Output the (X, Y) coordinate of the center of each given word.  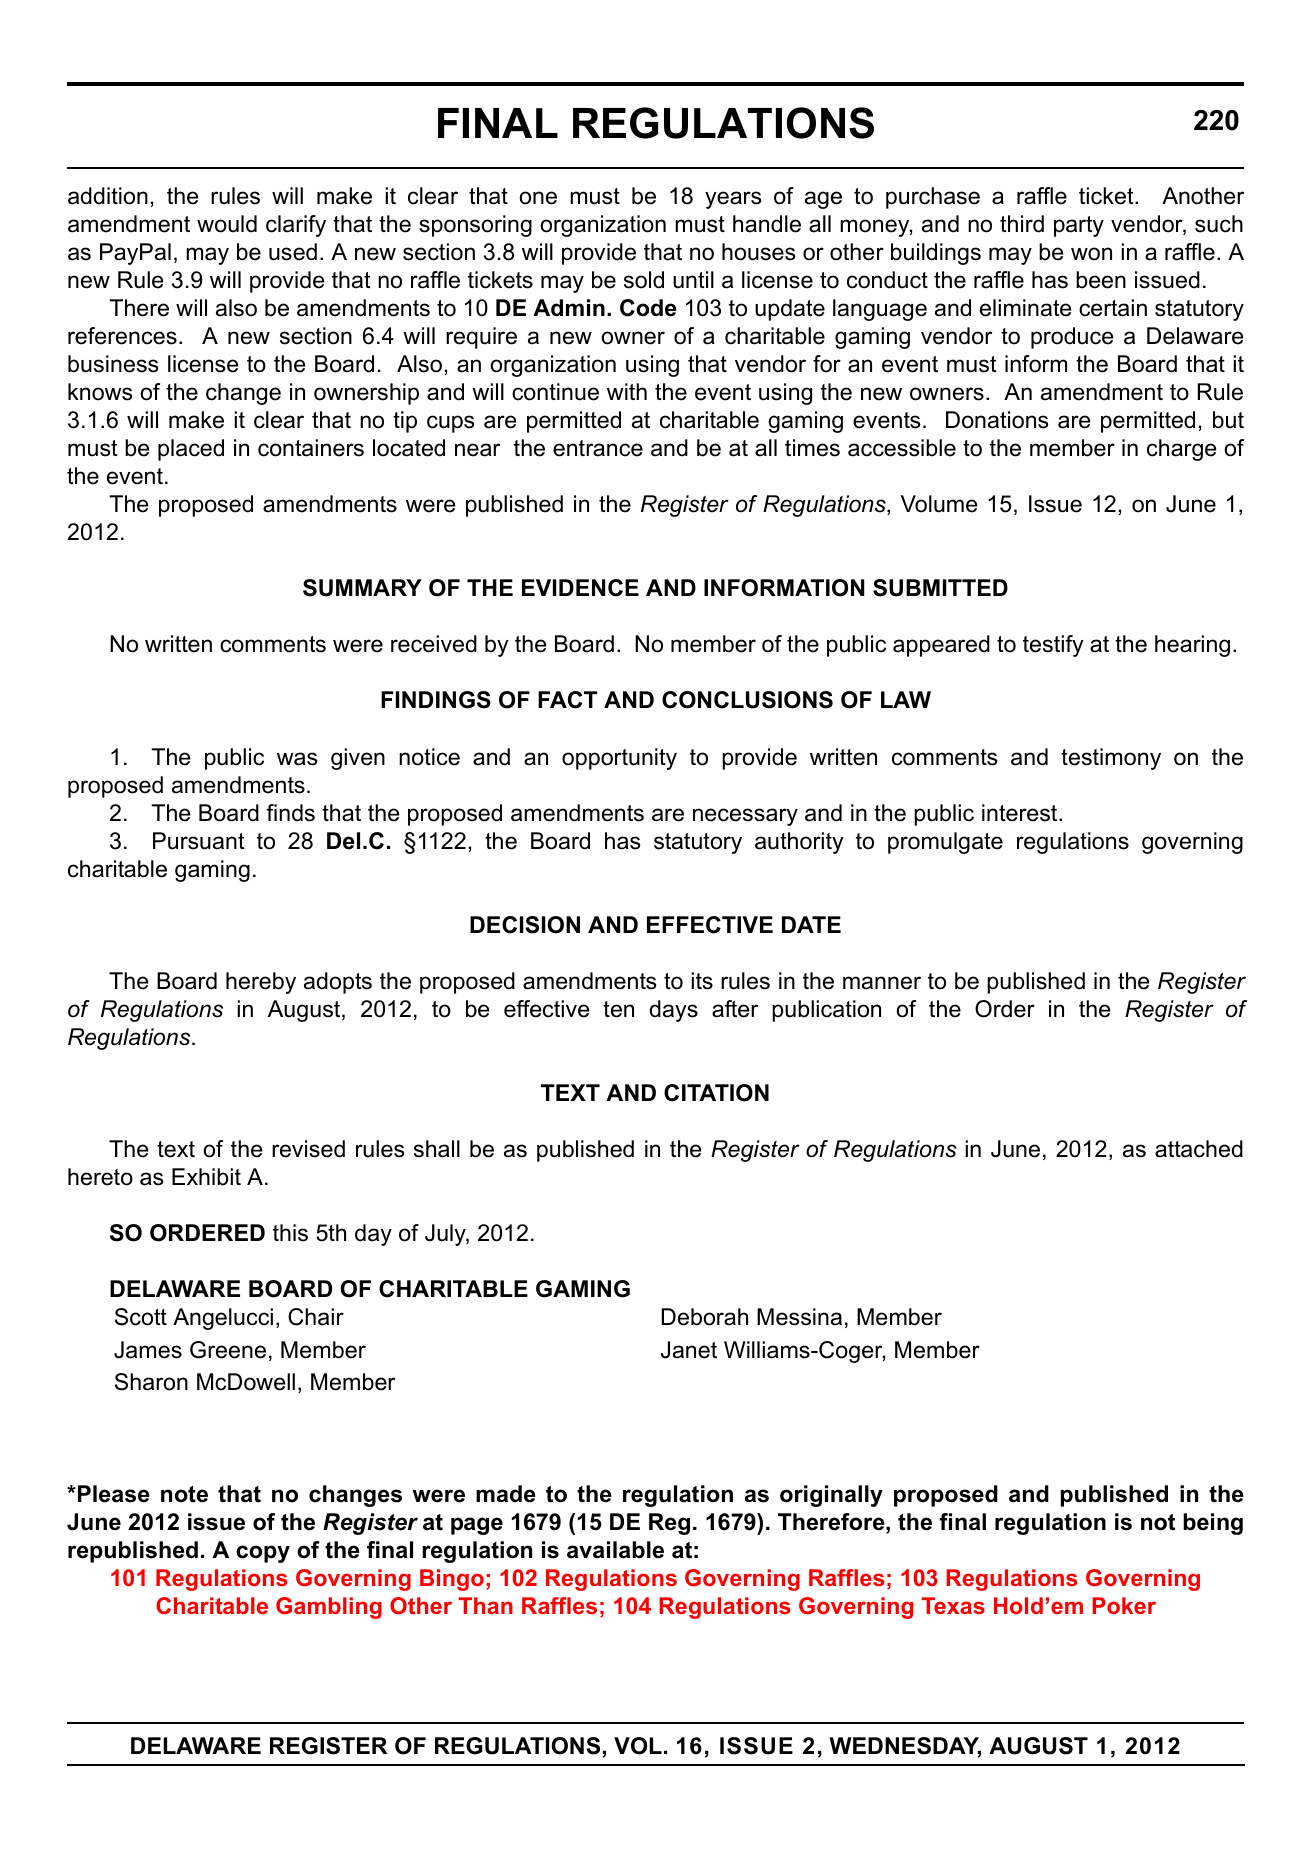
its (702, 981)
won (1091, 254)
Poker (1124, 1605)
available (615, 1550)
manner (882, 983)
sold (644, 280)
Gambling (329, 1608)
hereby (261, 983)
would (227, 224)
